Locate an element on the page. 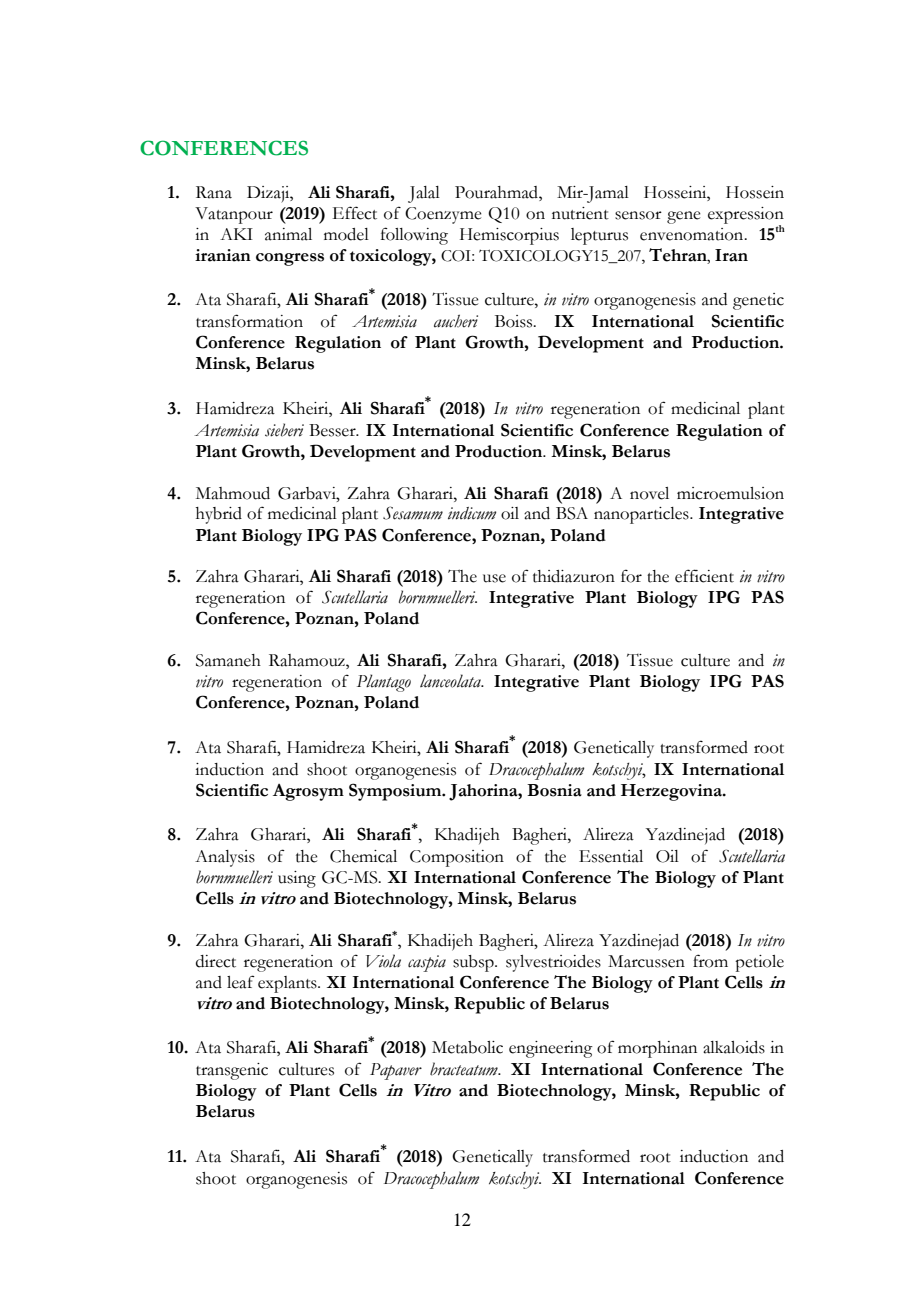  Coenzyme is located at coordinates (443, 215).
